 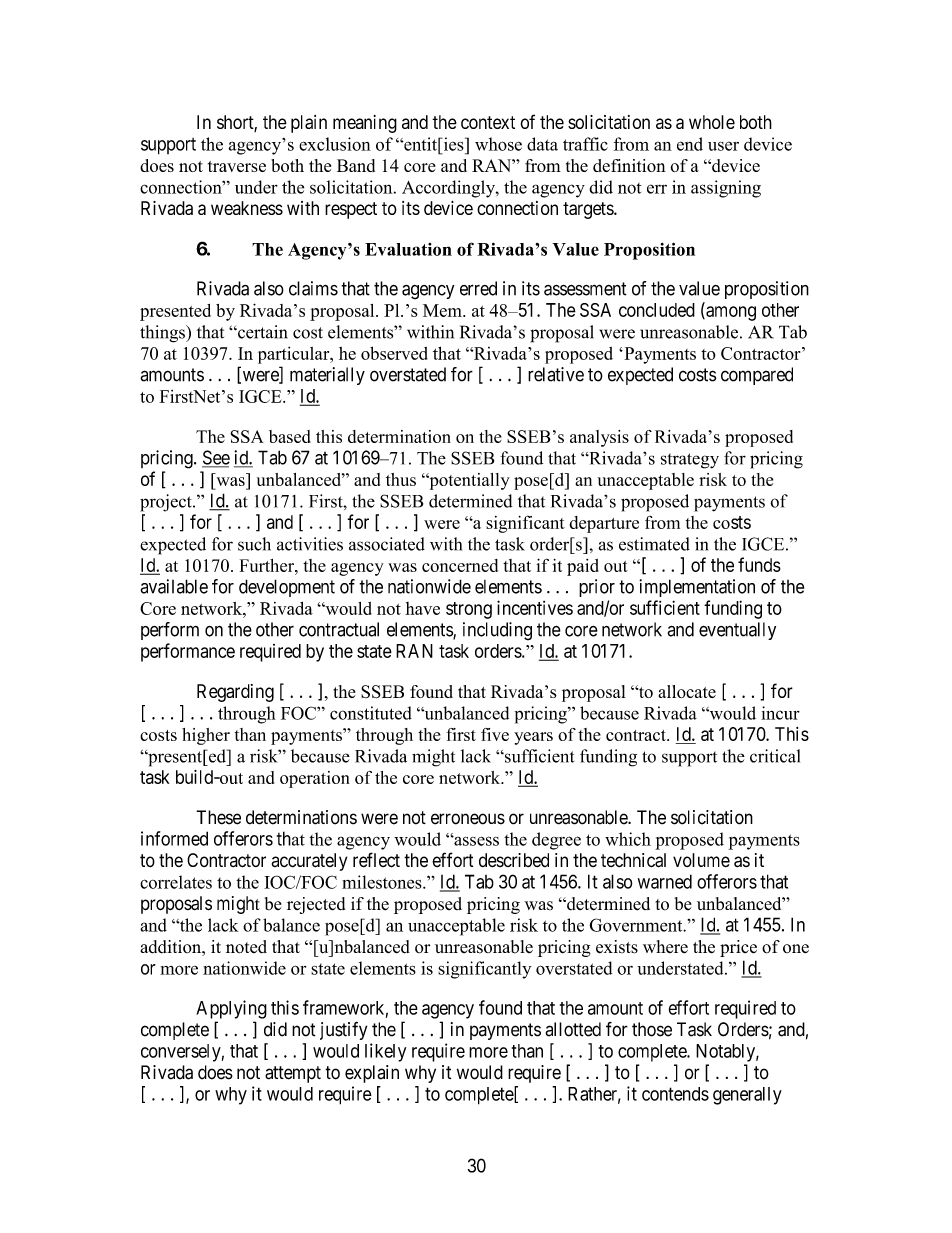 I want to click on whose, so click(x=498, y=144).
